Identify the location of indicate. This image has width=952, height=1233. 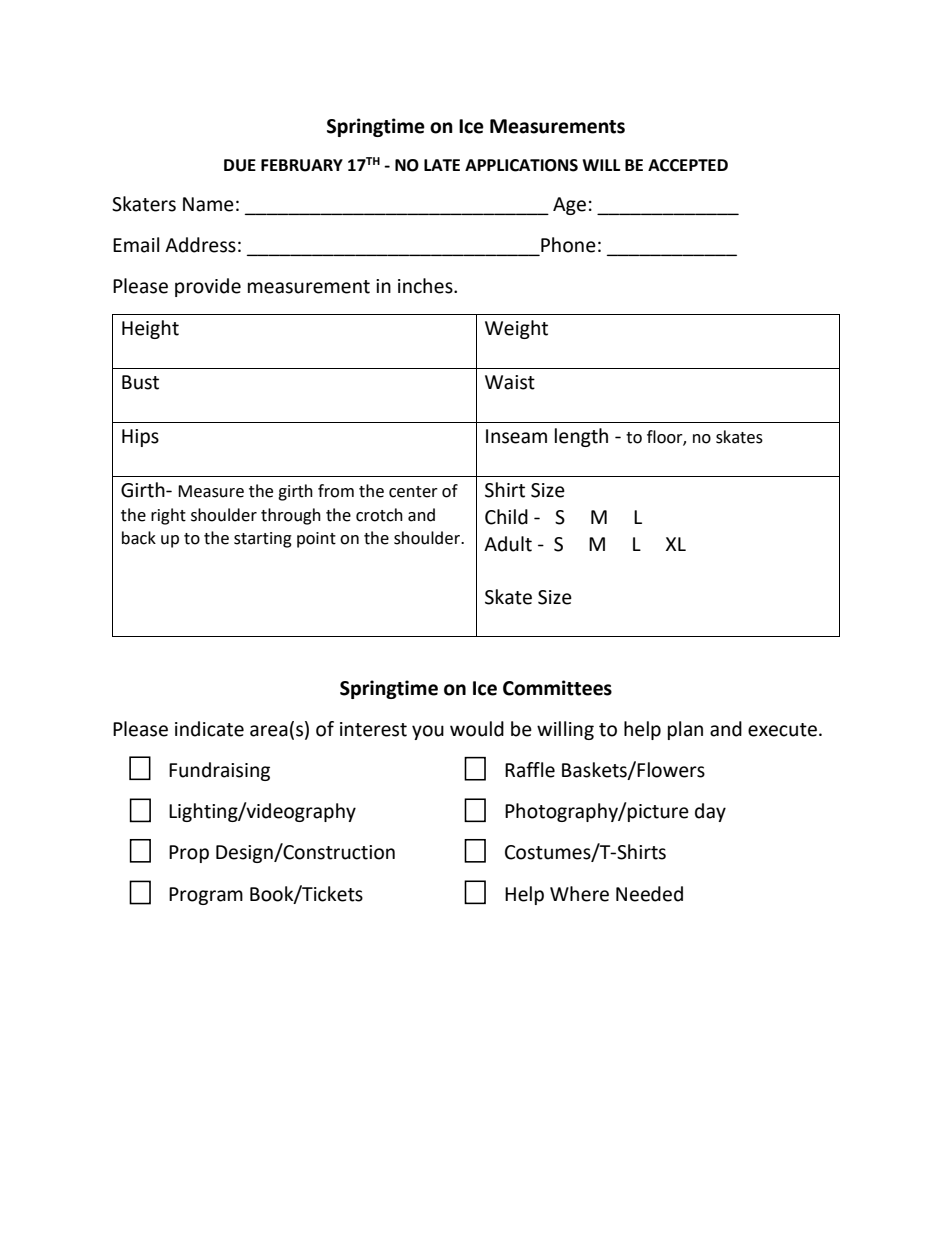
(209, 729).
